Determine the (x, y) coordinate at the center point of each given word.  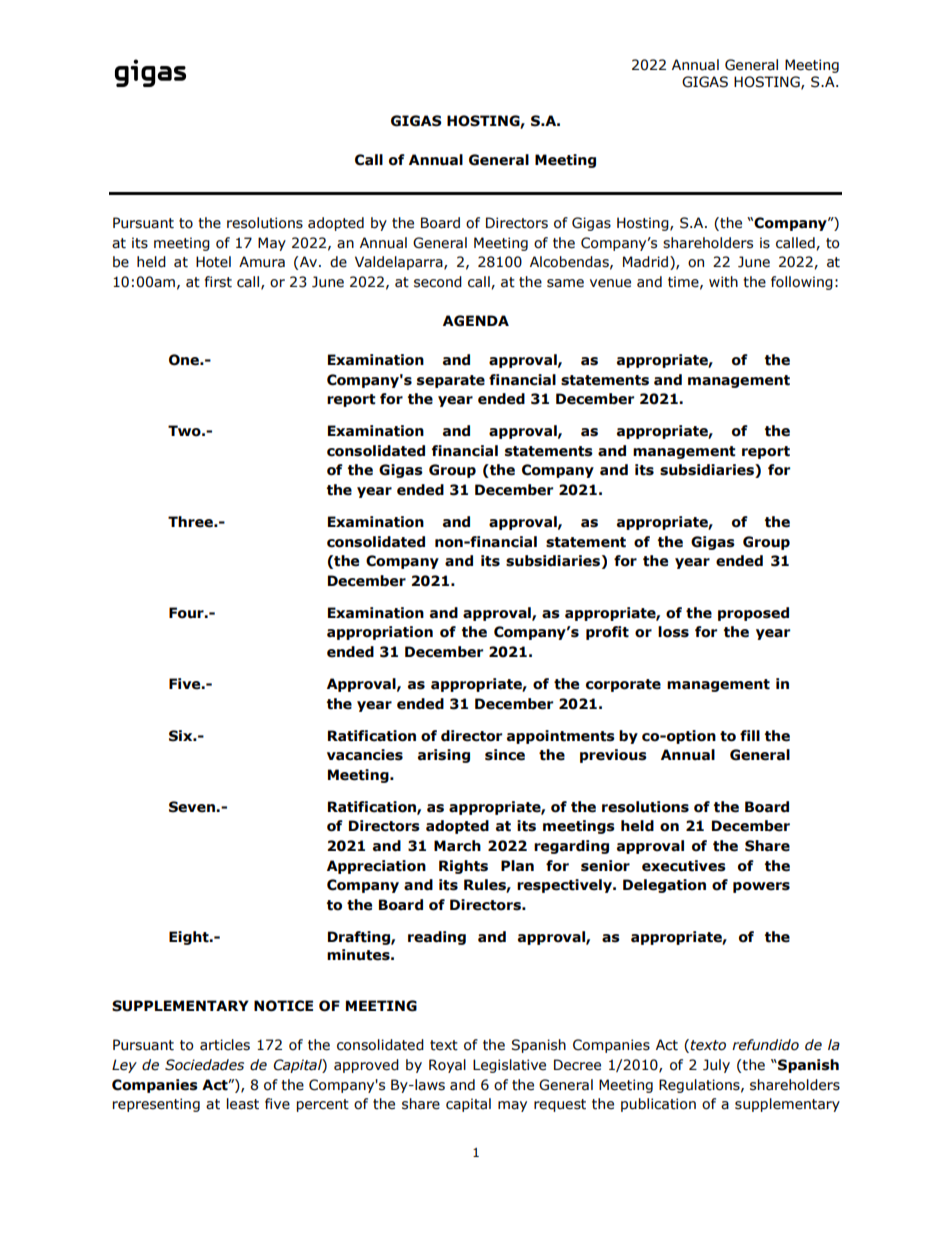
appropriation (380, 633)
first (218, 282)
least (243, 1104)
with (723, 282)
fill (750, 735)
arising (444, 756)
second (438, 282)
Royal (447, 1066)
